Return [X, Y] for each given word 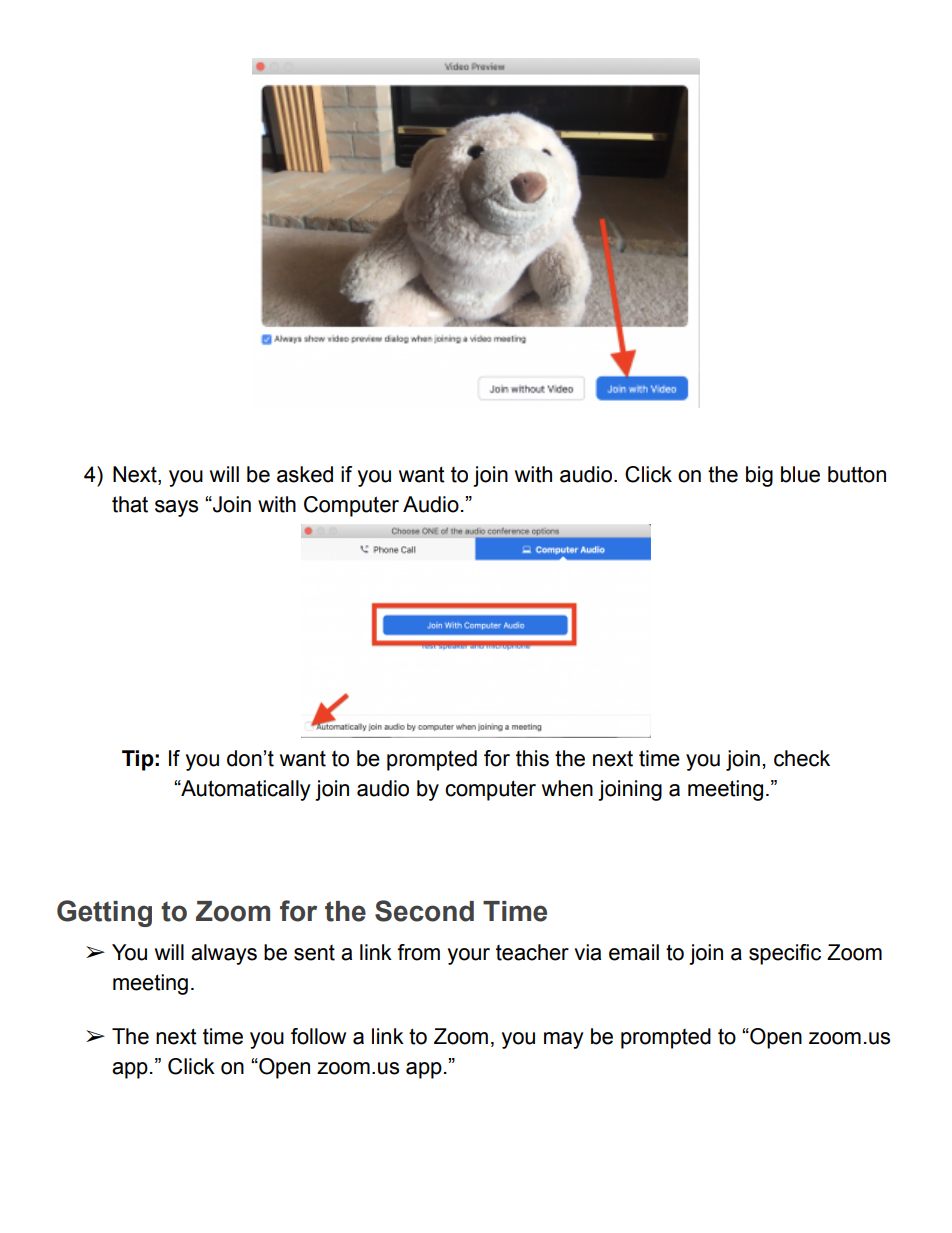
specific [785, 954]
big [759, 476]
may [564, 1040]
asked [305, 474]
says [176, 508]
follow [318, 1036]
